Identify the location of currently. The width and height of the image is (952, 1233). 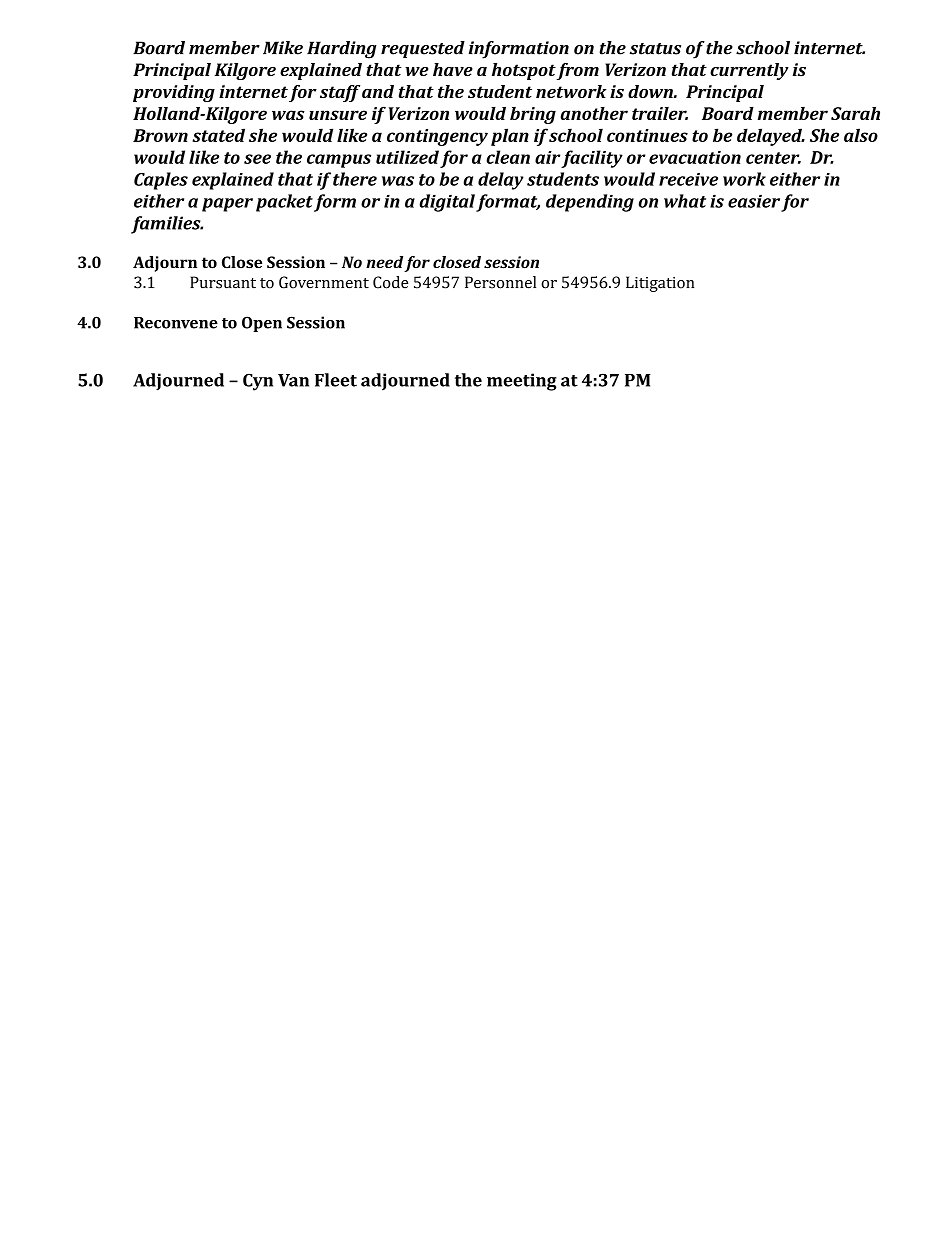
(749, 71).
